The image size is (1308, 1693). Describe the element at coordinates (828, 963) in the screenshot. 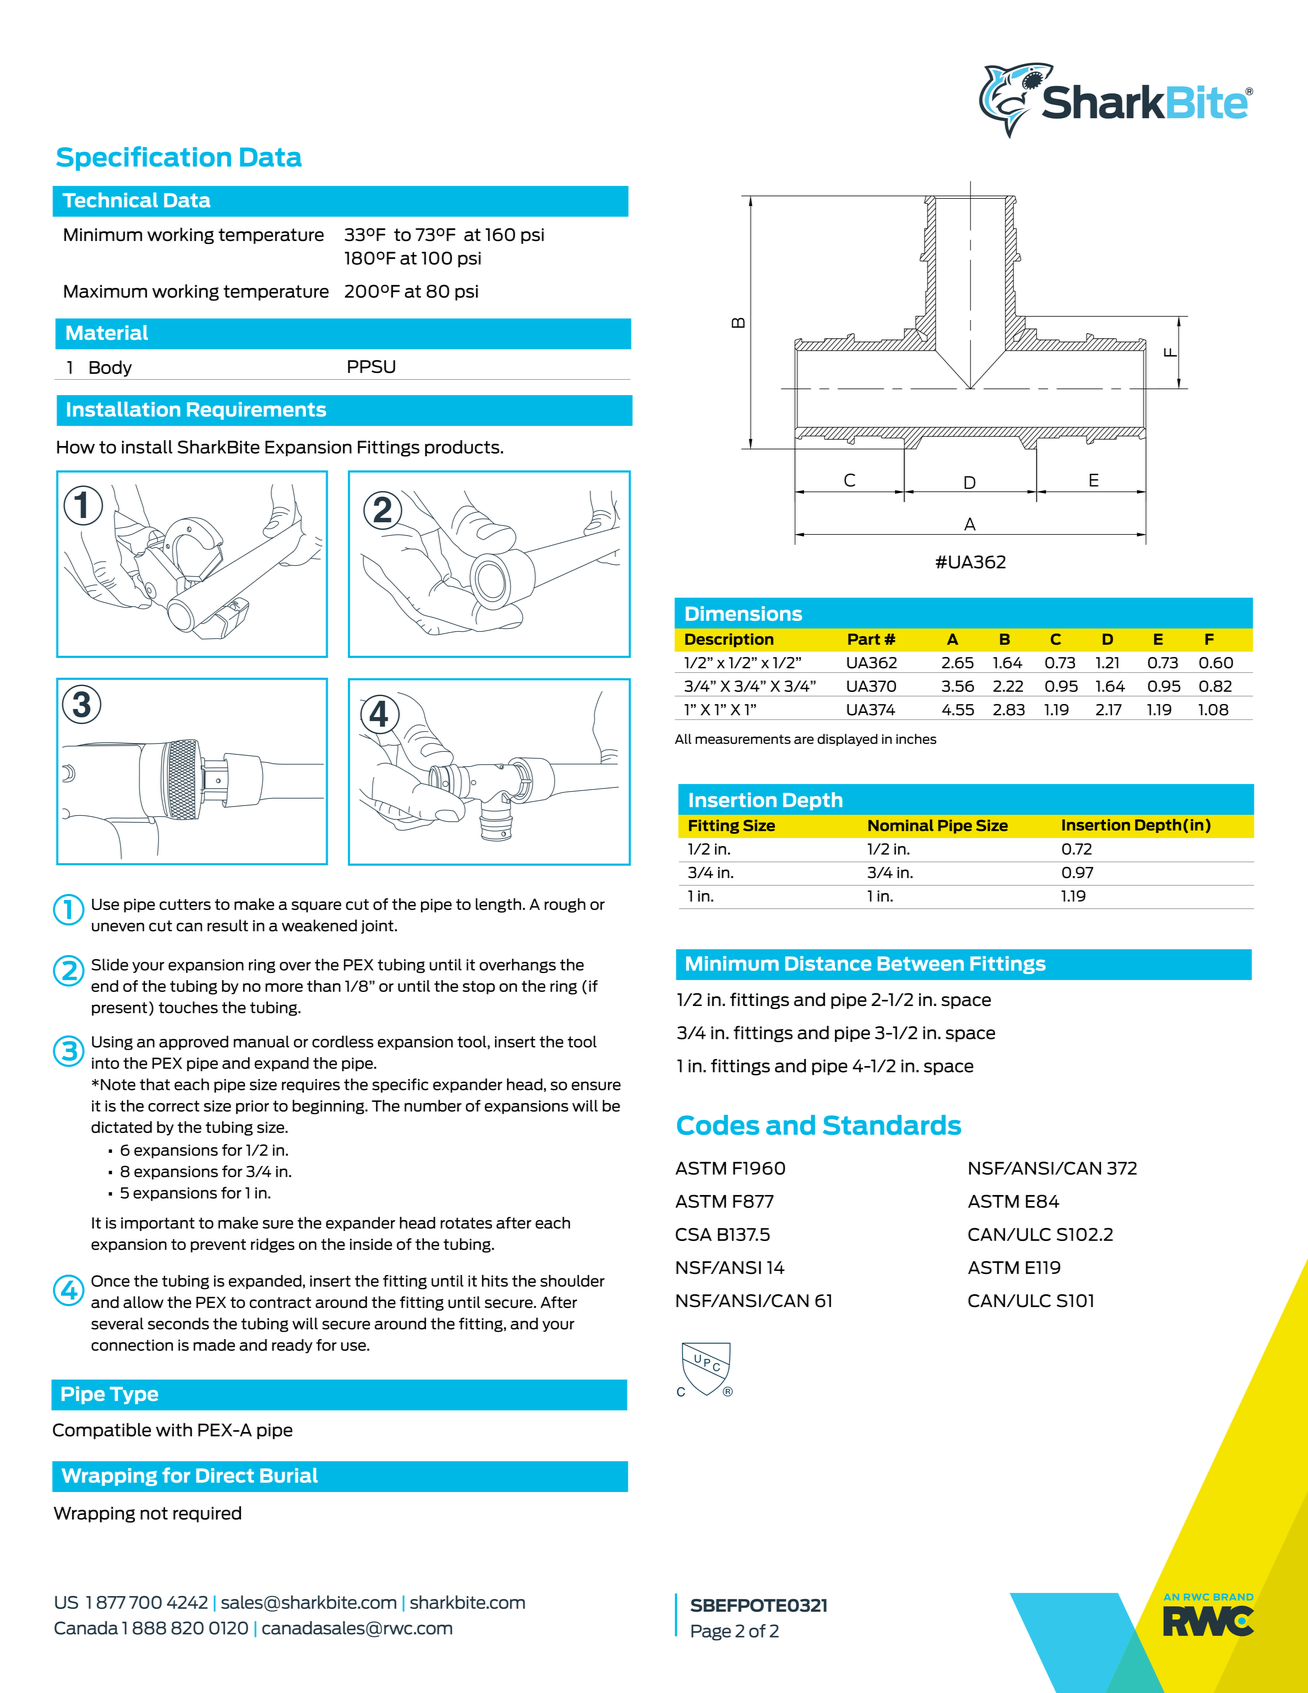

I see `Distance` at that location.
